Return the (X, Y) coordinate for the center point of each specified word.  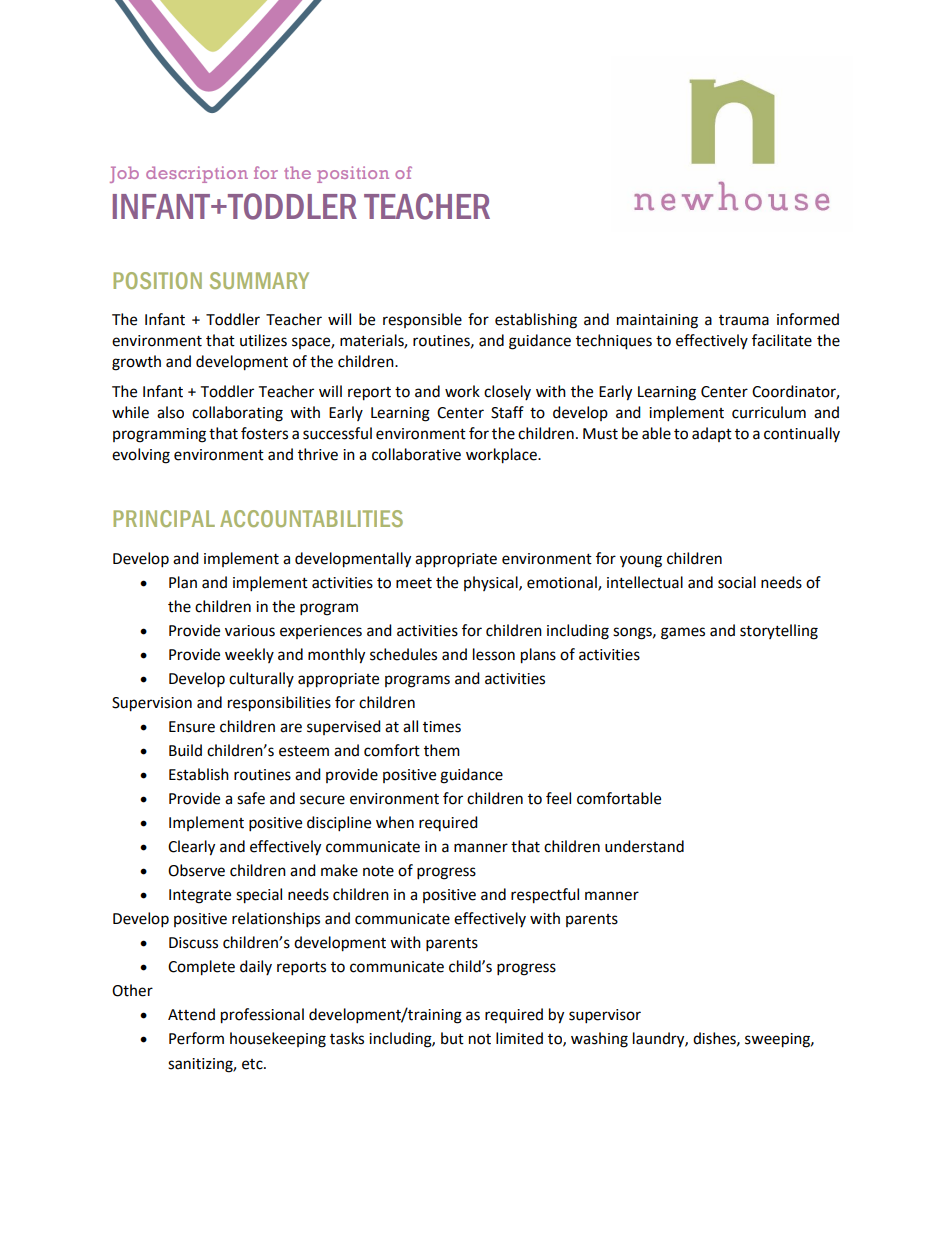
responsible (422, 320)
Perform (196, 1038)
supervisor (605, 1016)
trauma (744, 320)
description (197, 174)
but (452, 1038)
